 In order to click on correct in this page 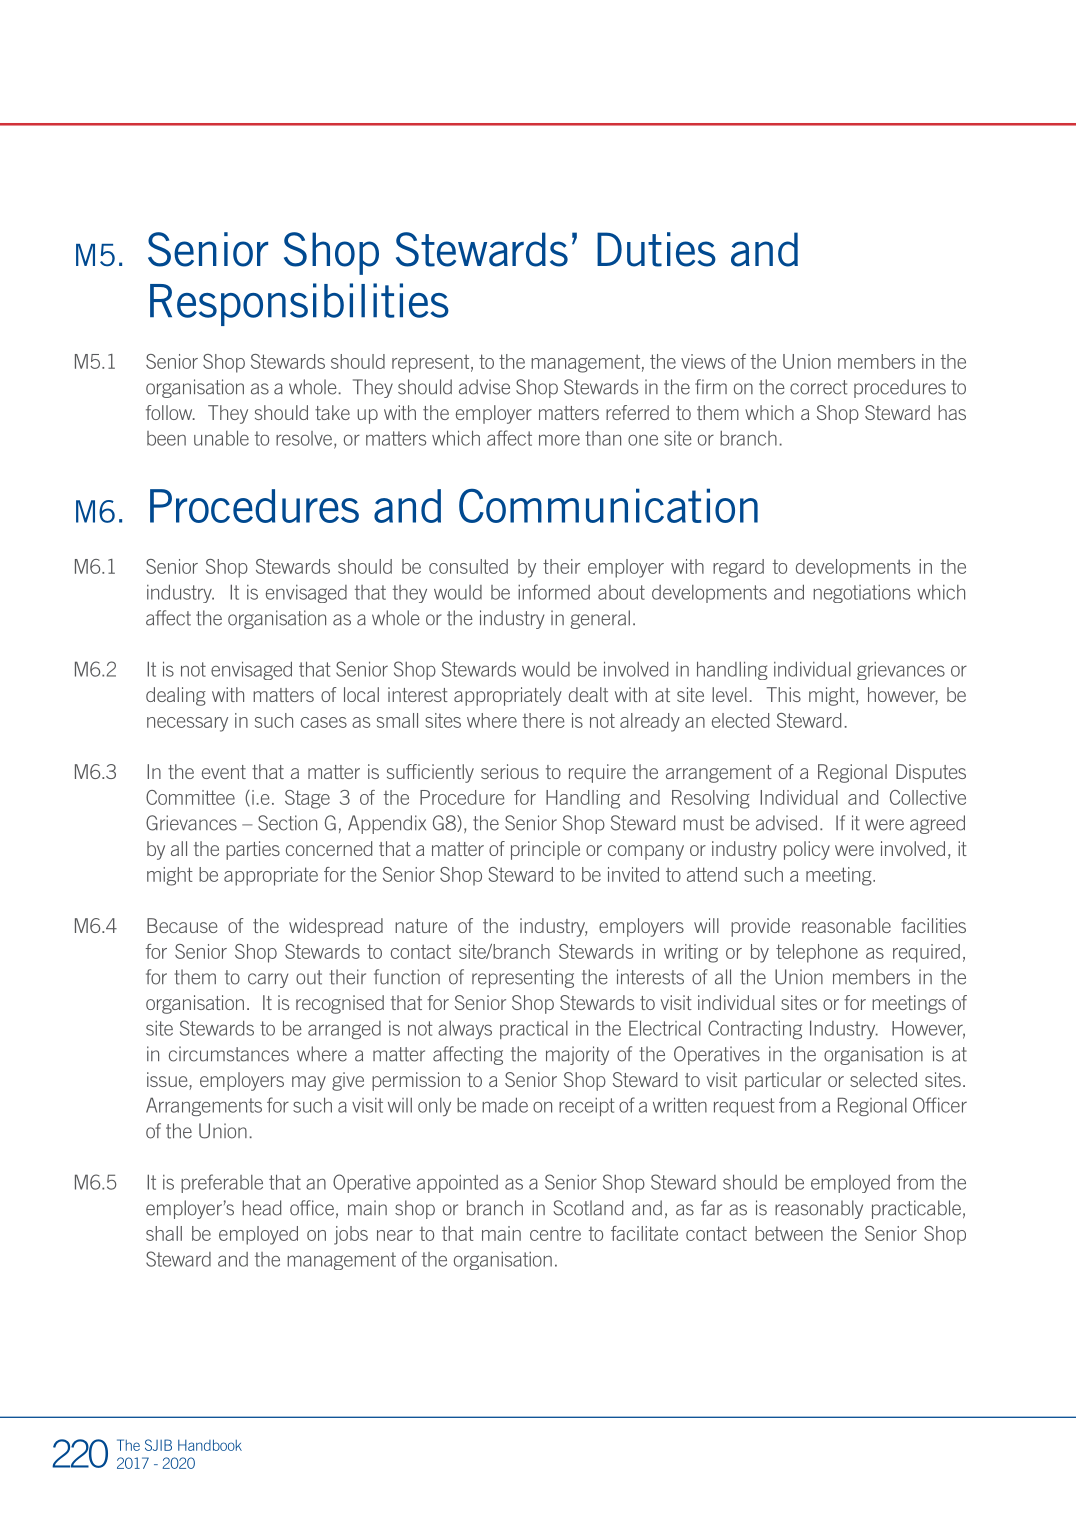, I will do `click(818, 387)`.
